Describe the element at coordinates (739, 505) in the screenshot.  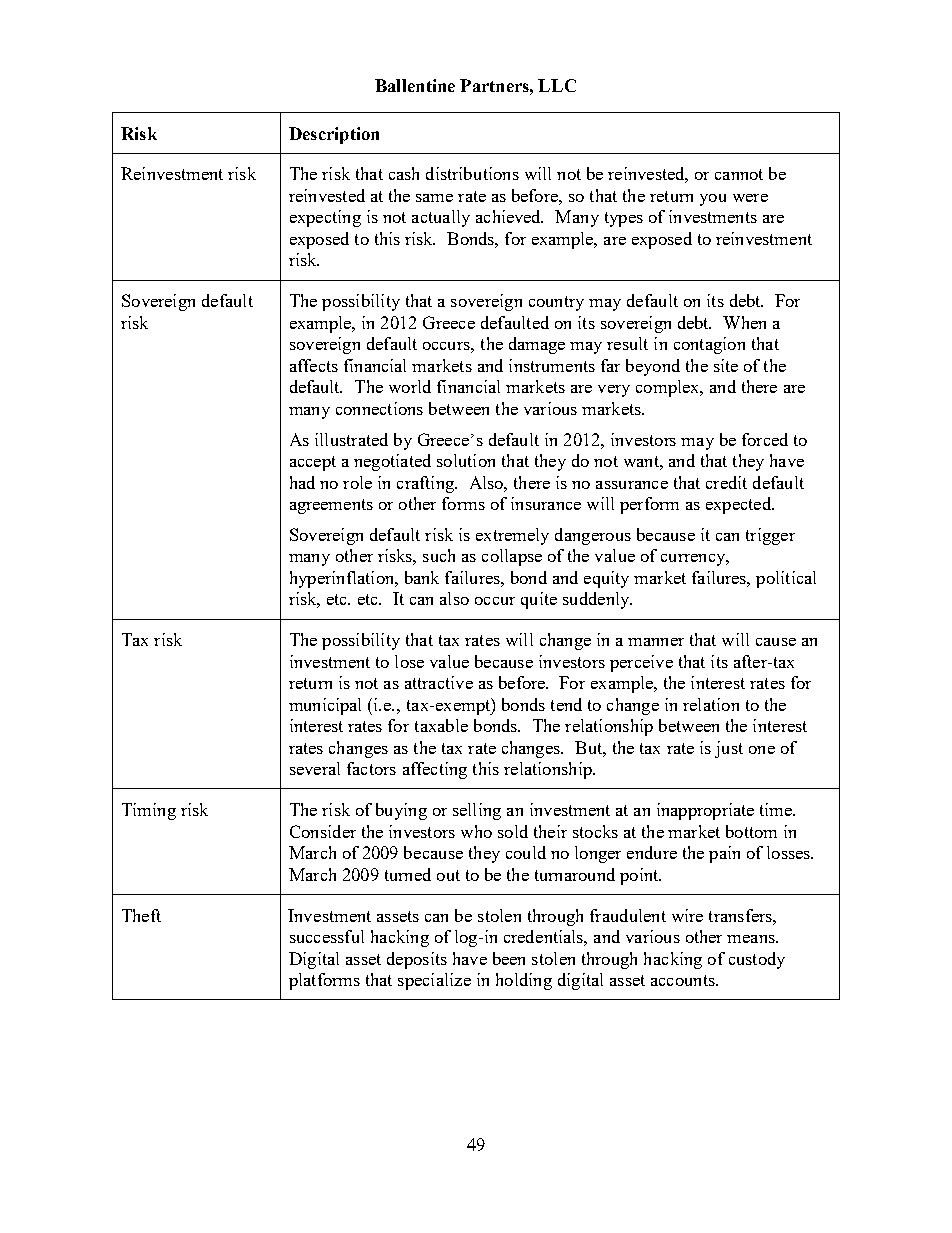
I see `expected` at that location.
